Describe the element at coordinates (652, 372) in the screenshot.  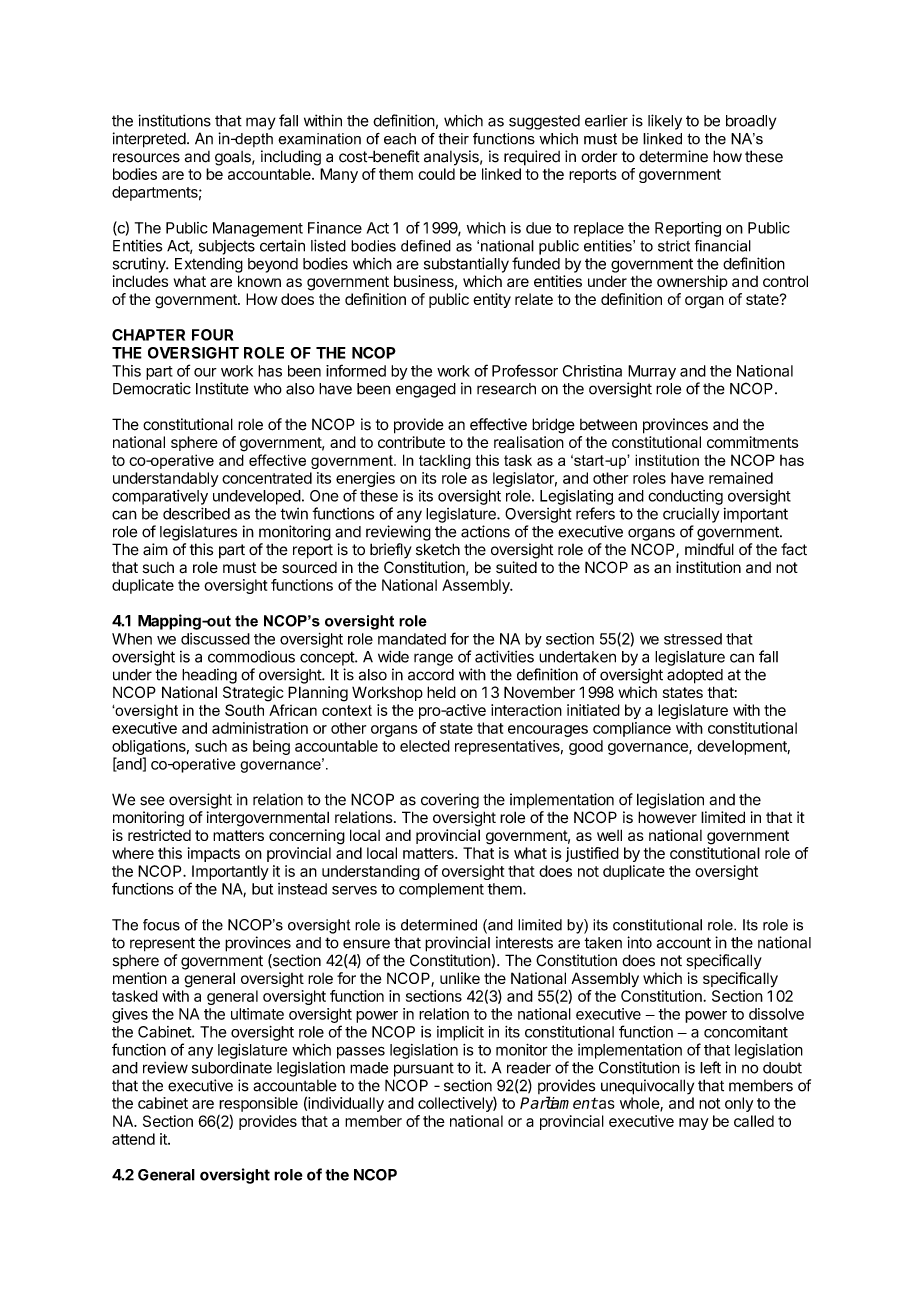
I see `Murray` at that location.
